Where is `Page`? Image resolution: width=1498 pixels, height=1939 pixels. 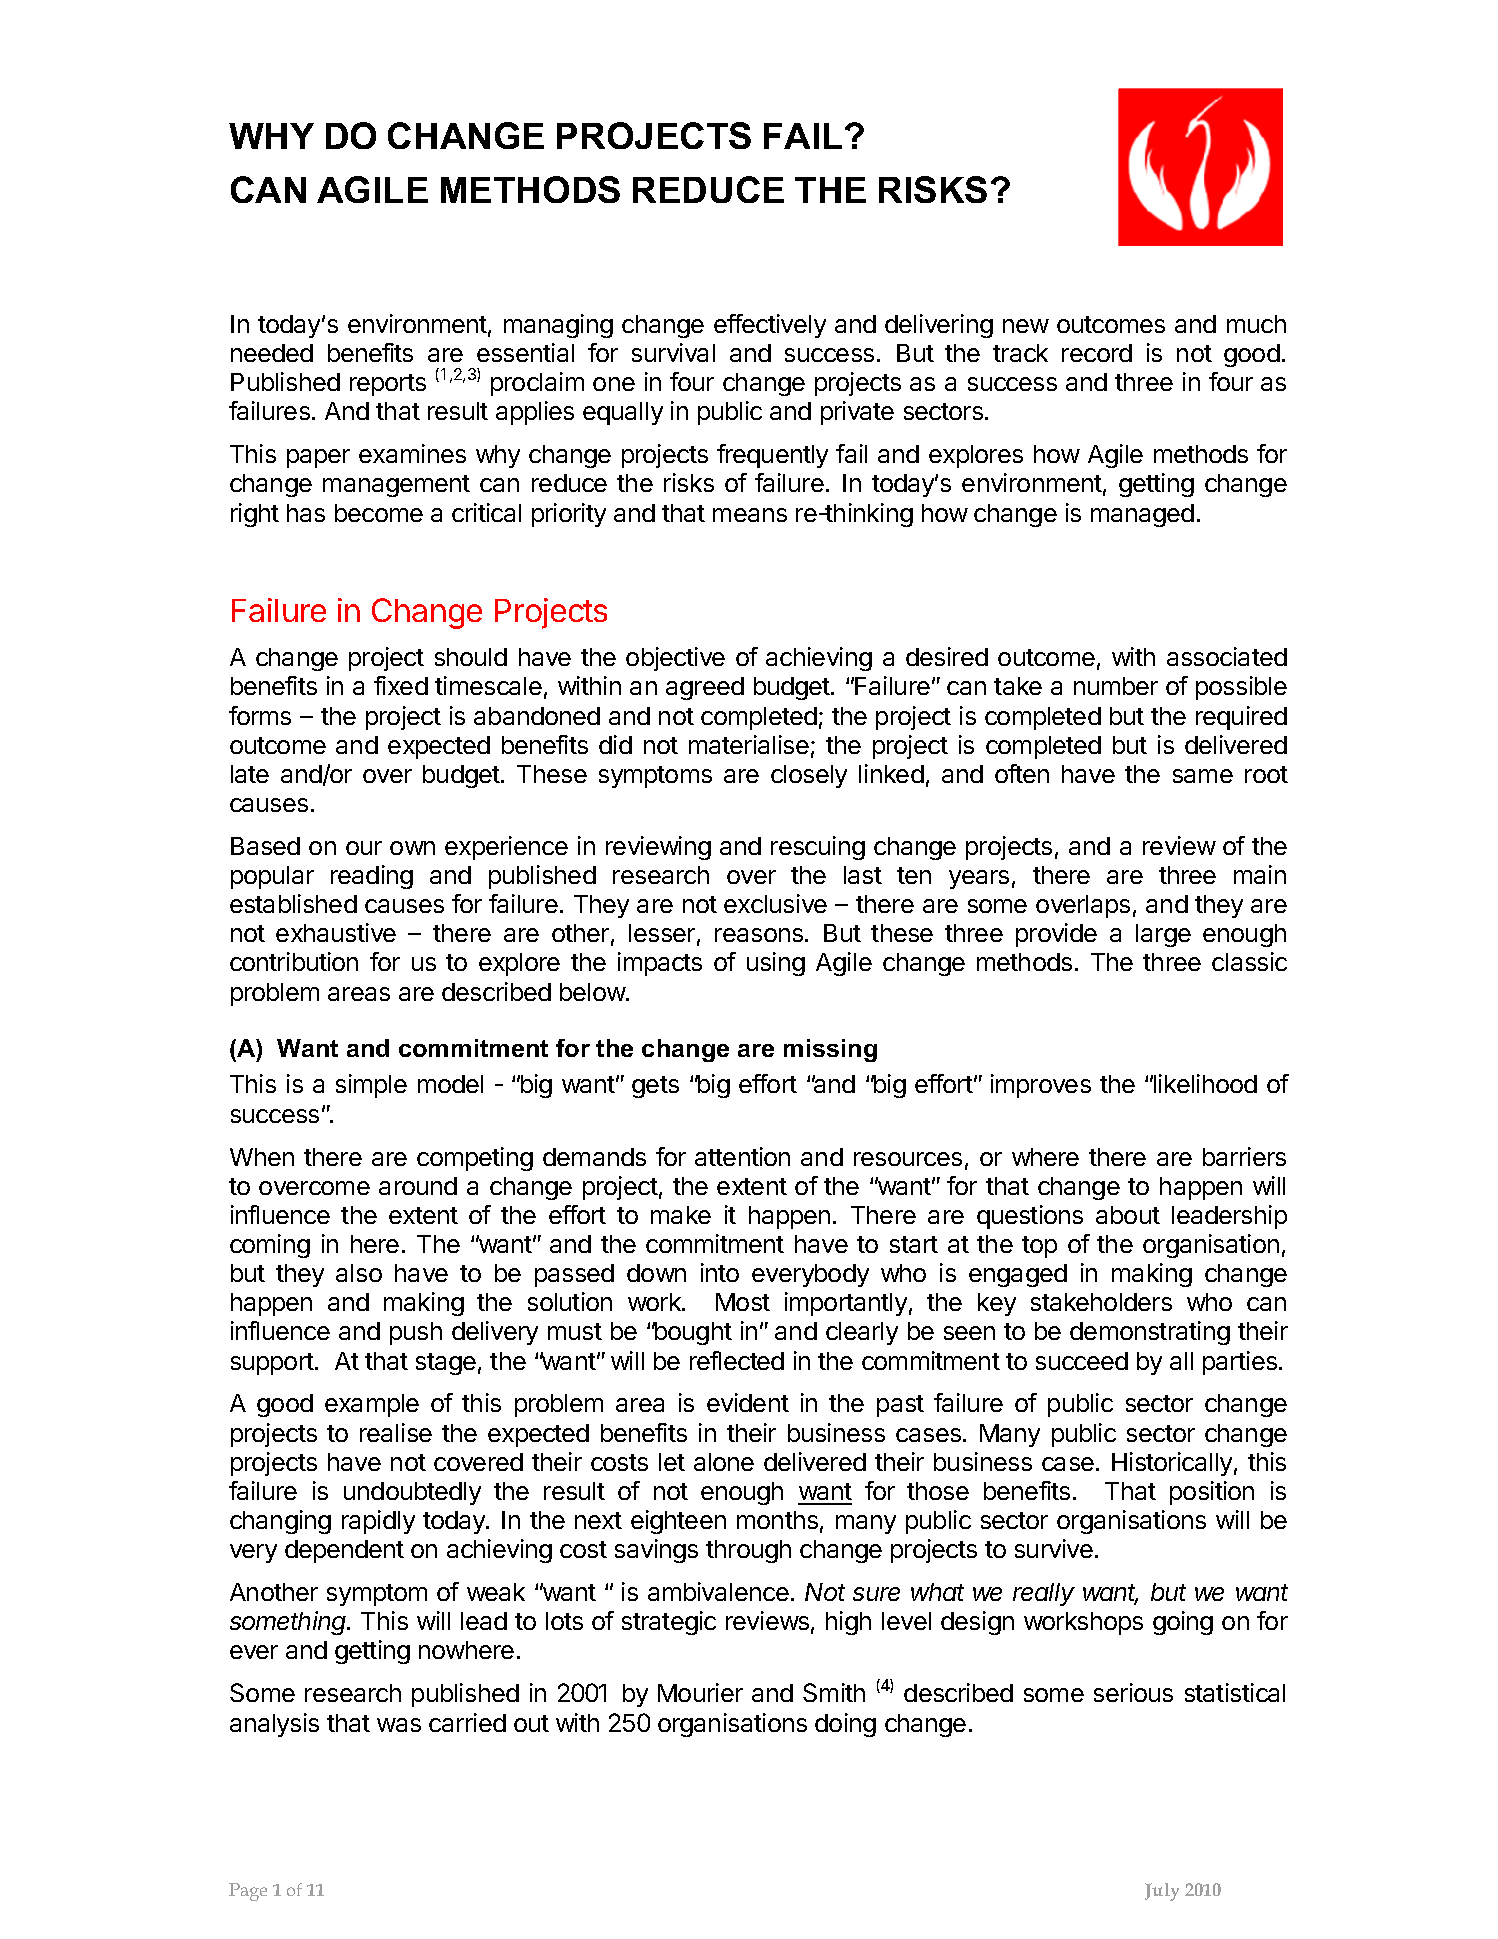
Page is located at coordinates (248, 1892).
